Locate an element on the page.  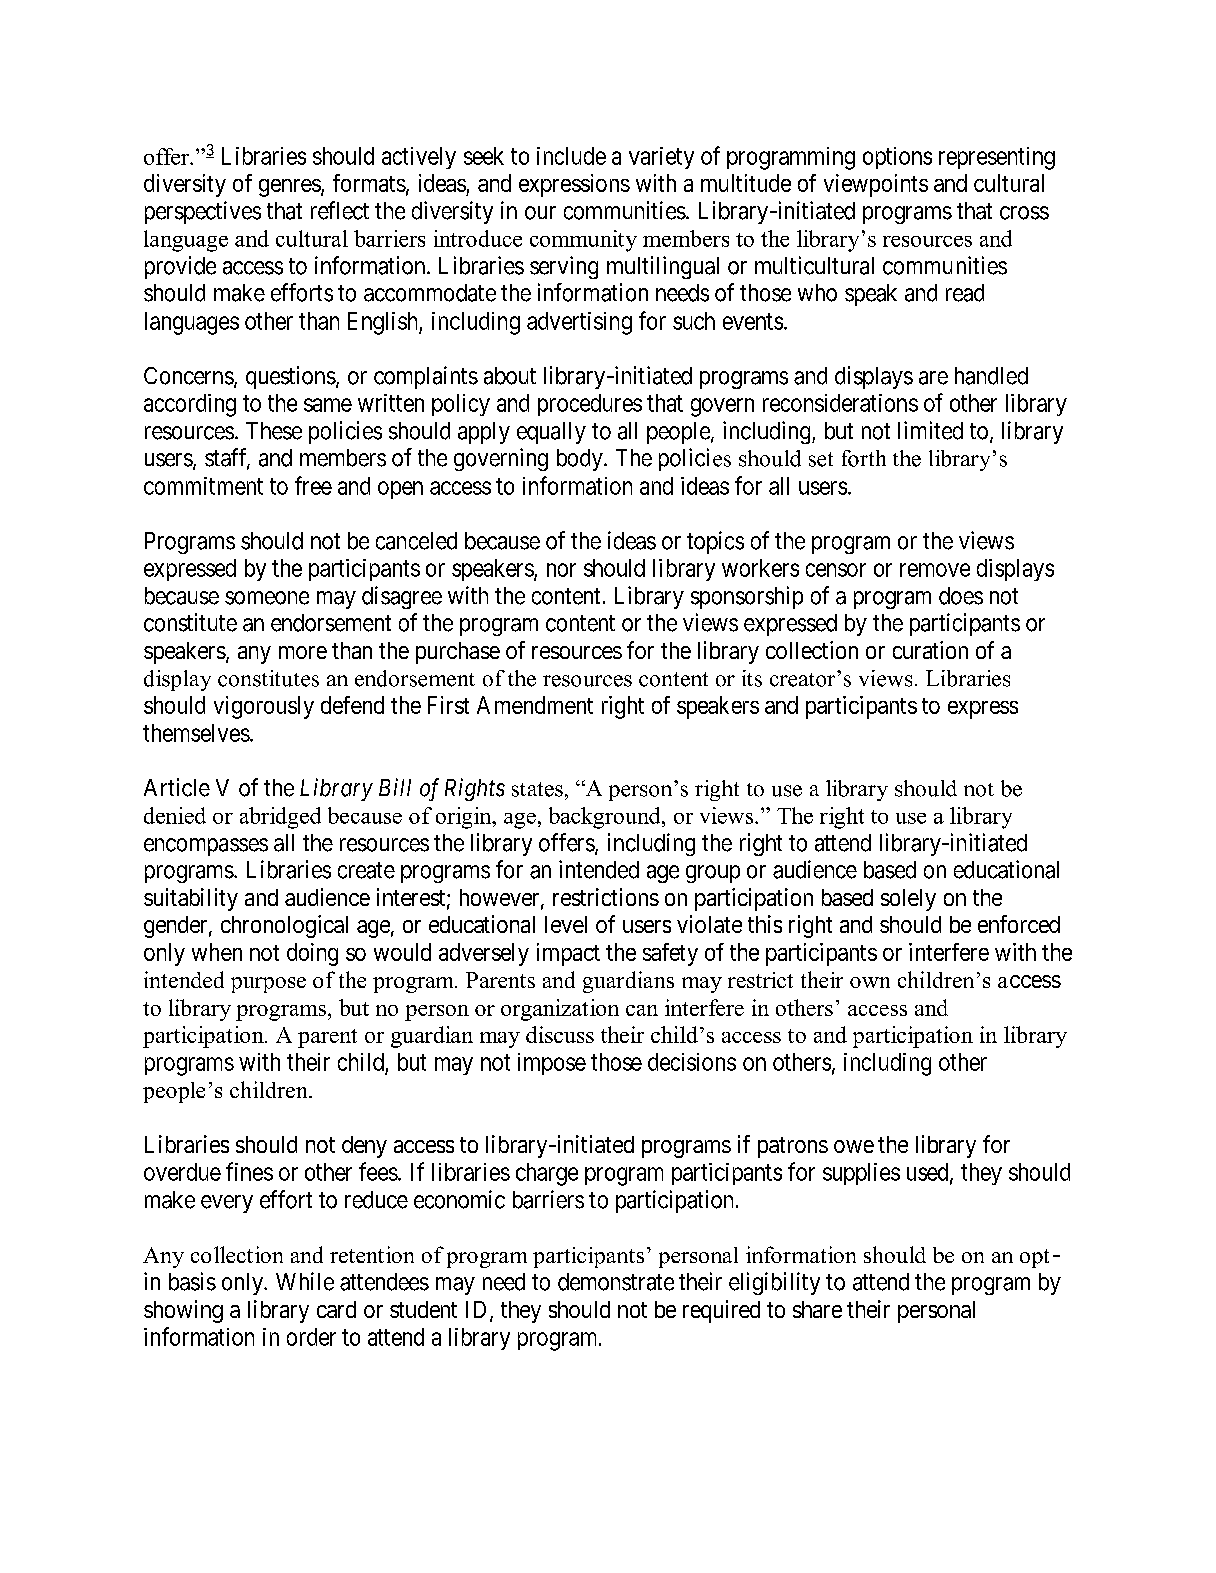
genres is located at coordinates (290, 188).
